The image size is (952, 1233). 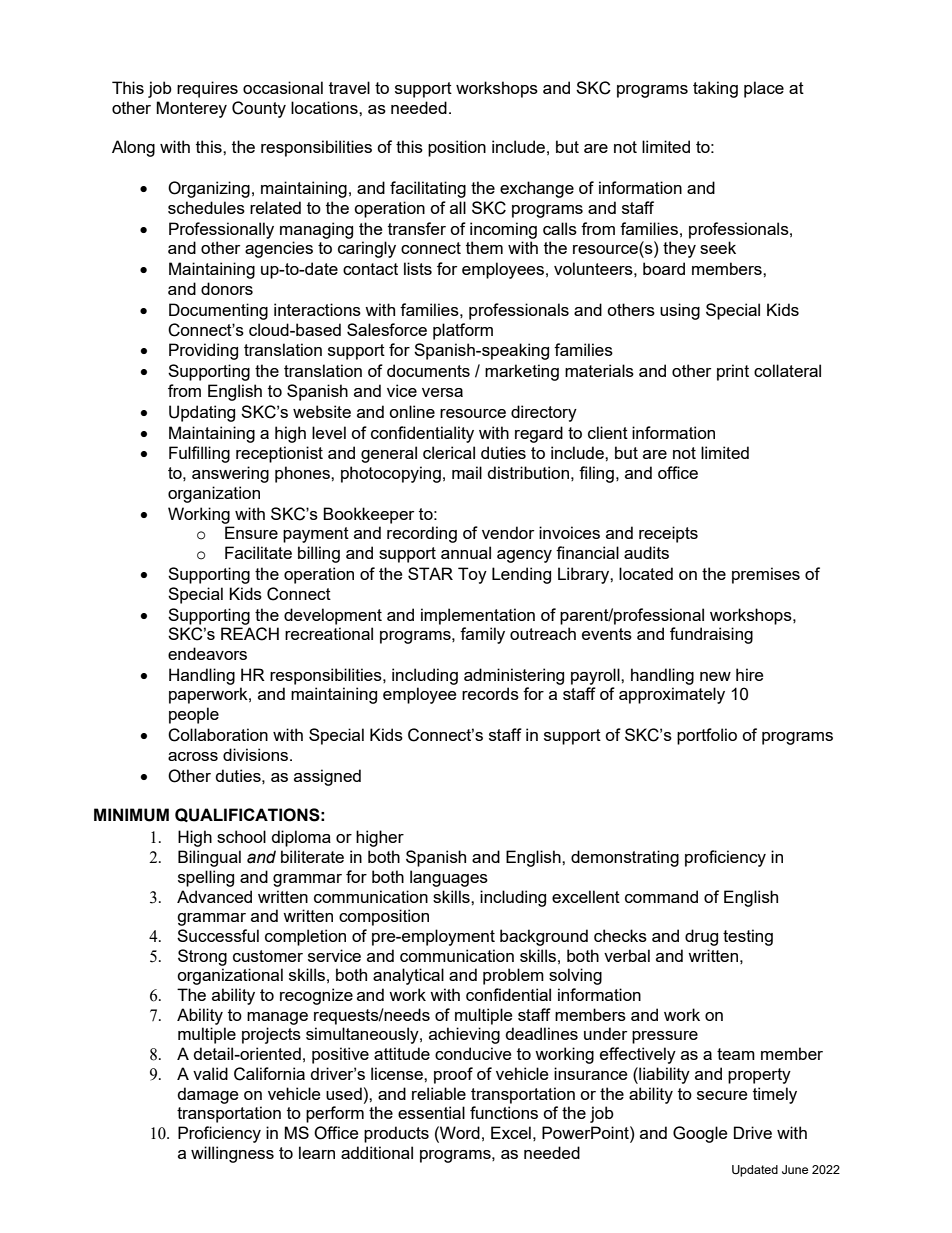 I want to click on taking, so click(x=715, y=89).
